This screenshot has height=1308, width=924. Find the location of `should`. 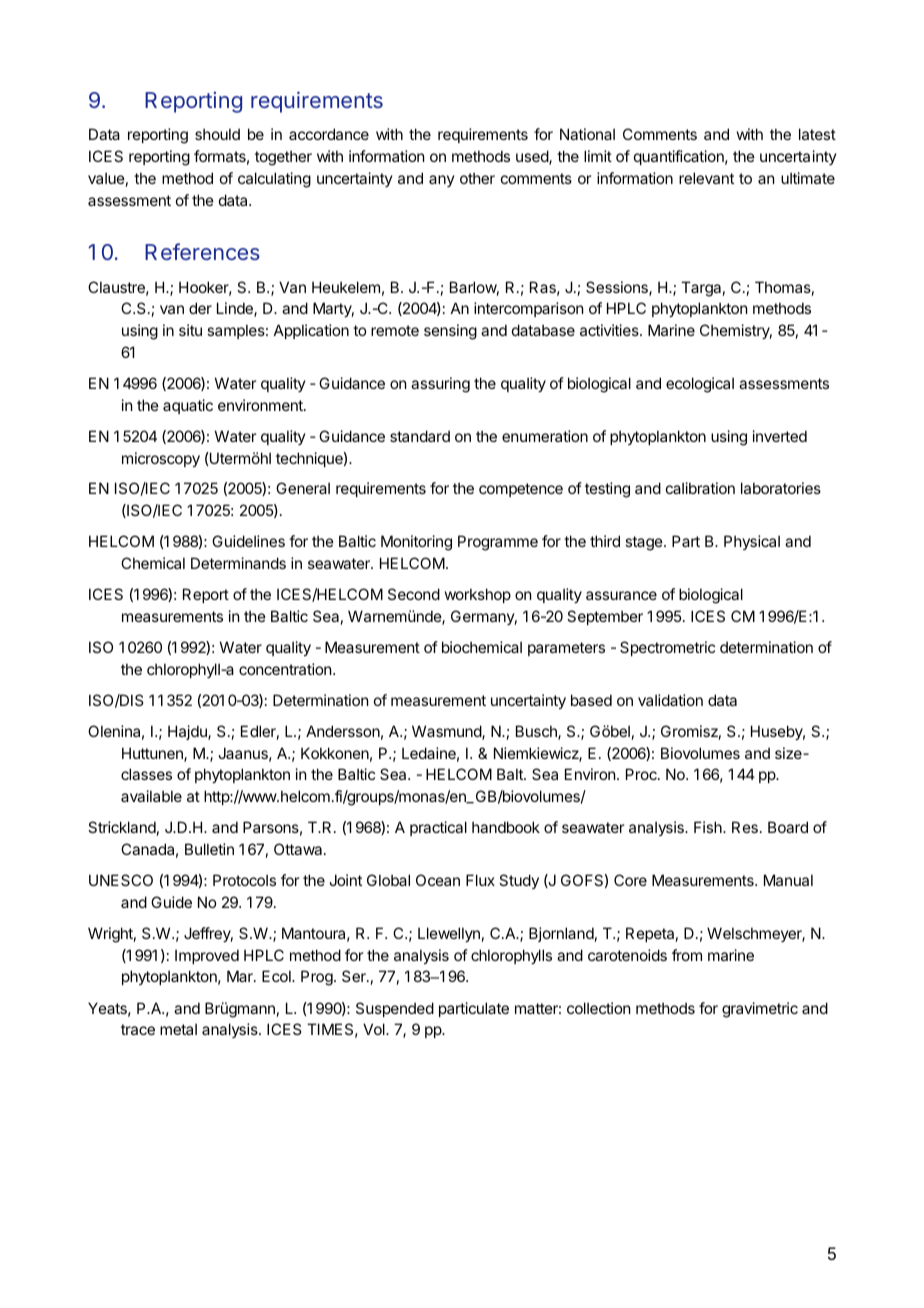

should is located at coordinates (217, 134).
